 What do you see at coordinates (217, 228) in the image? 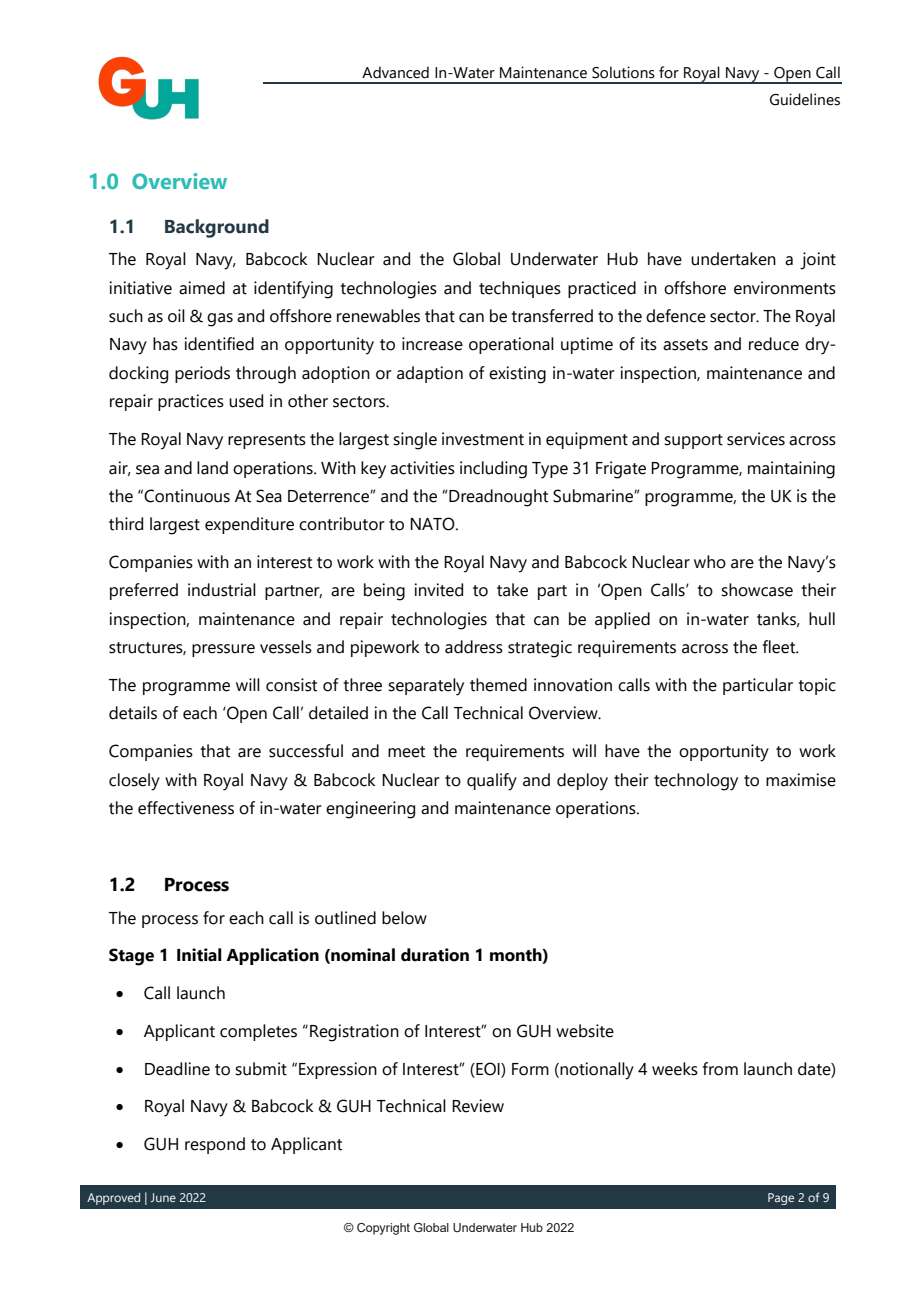
I see `Background` at bounding box center [217, 228].
